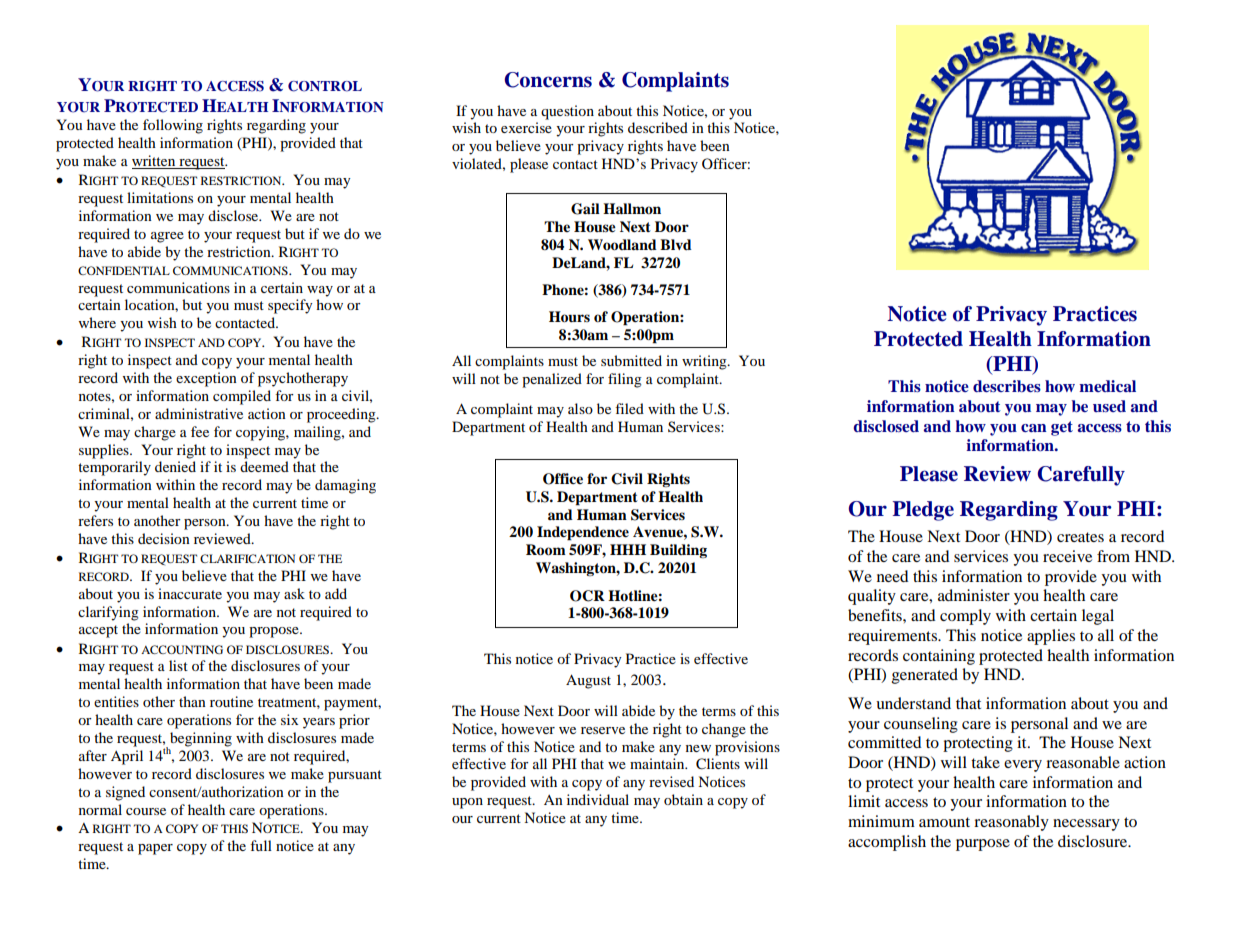  Describe the element at coordinates (598, 799) in the screenshot. I see `individual` at that location.
